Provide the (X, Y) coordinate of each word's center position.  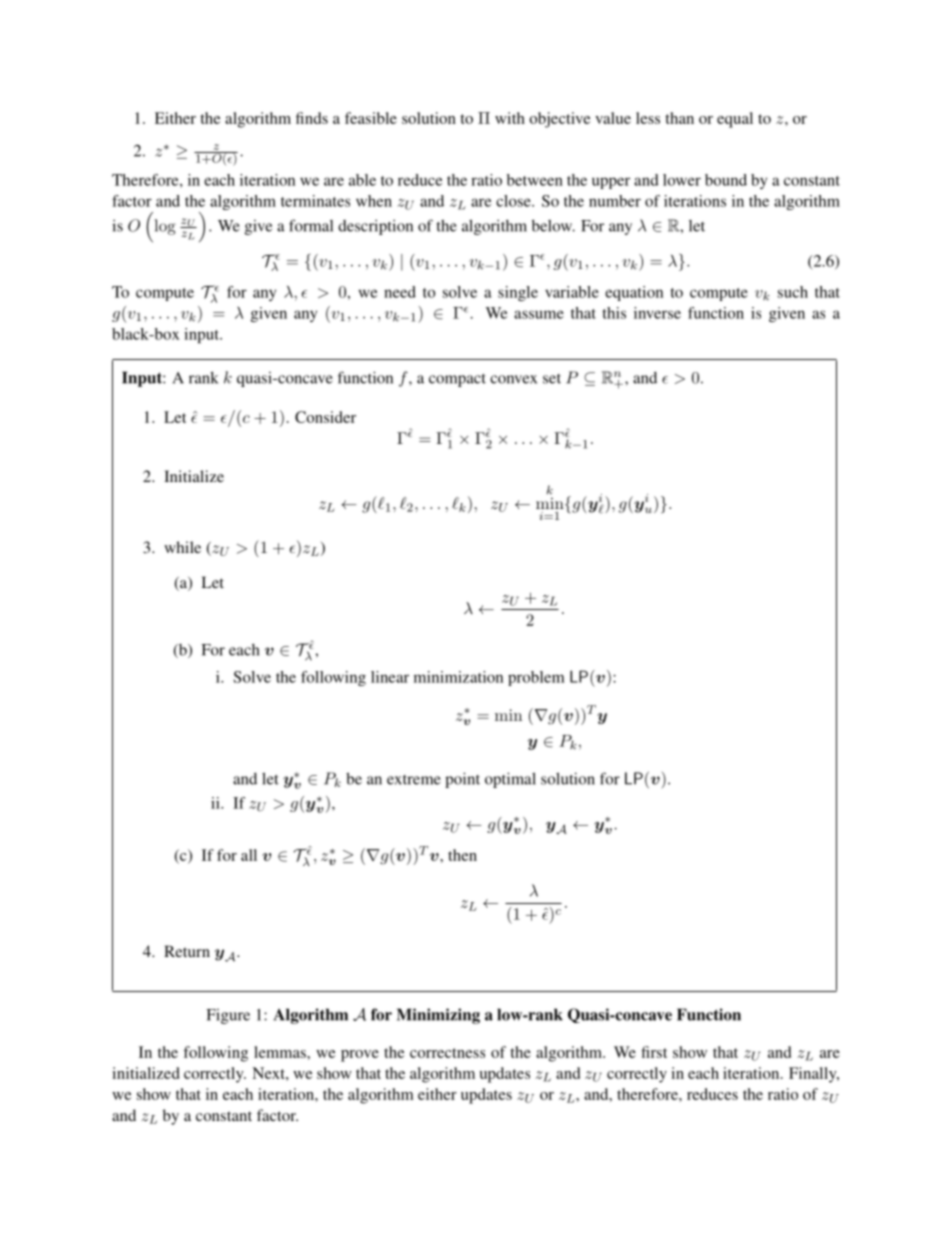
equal (735, 120)
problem (536, 678)
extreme (414, 780)
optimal (510, 780)
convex (513, 379)
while (182, 547)
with (510, 118)
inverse (657, 313)
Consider (325, 417)
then (462, 855)
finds (312, 118)
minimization (458, 677)
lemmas (281, 1052)
